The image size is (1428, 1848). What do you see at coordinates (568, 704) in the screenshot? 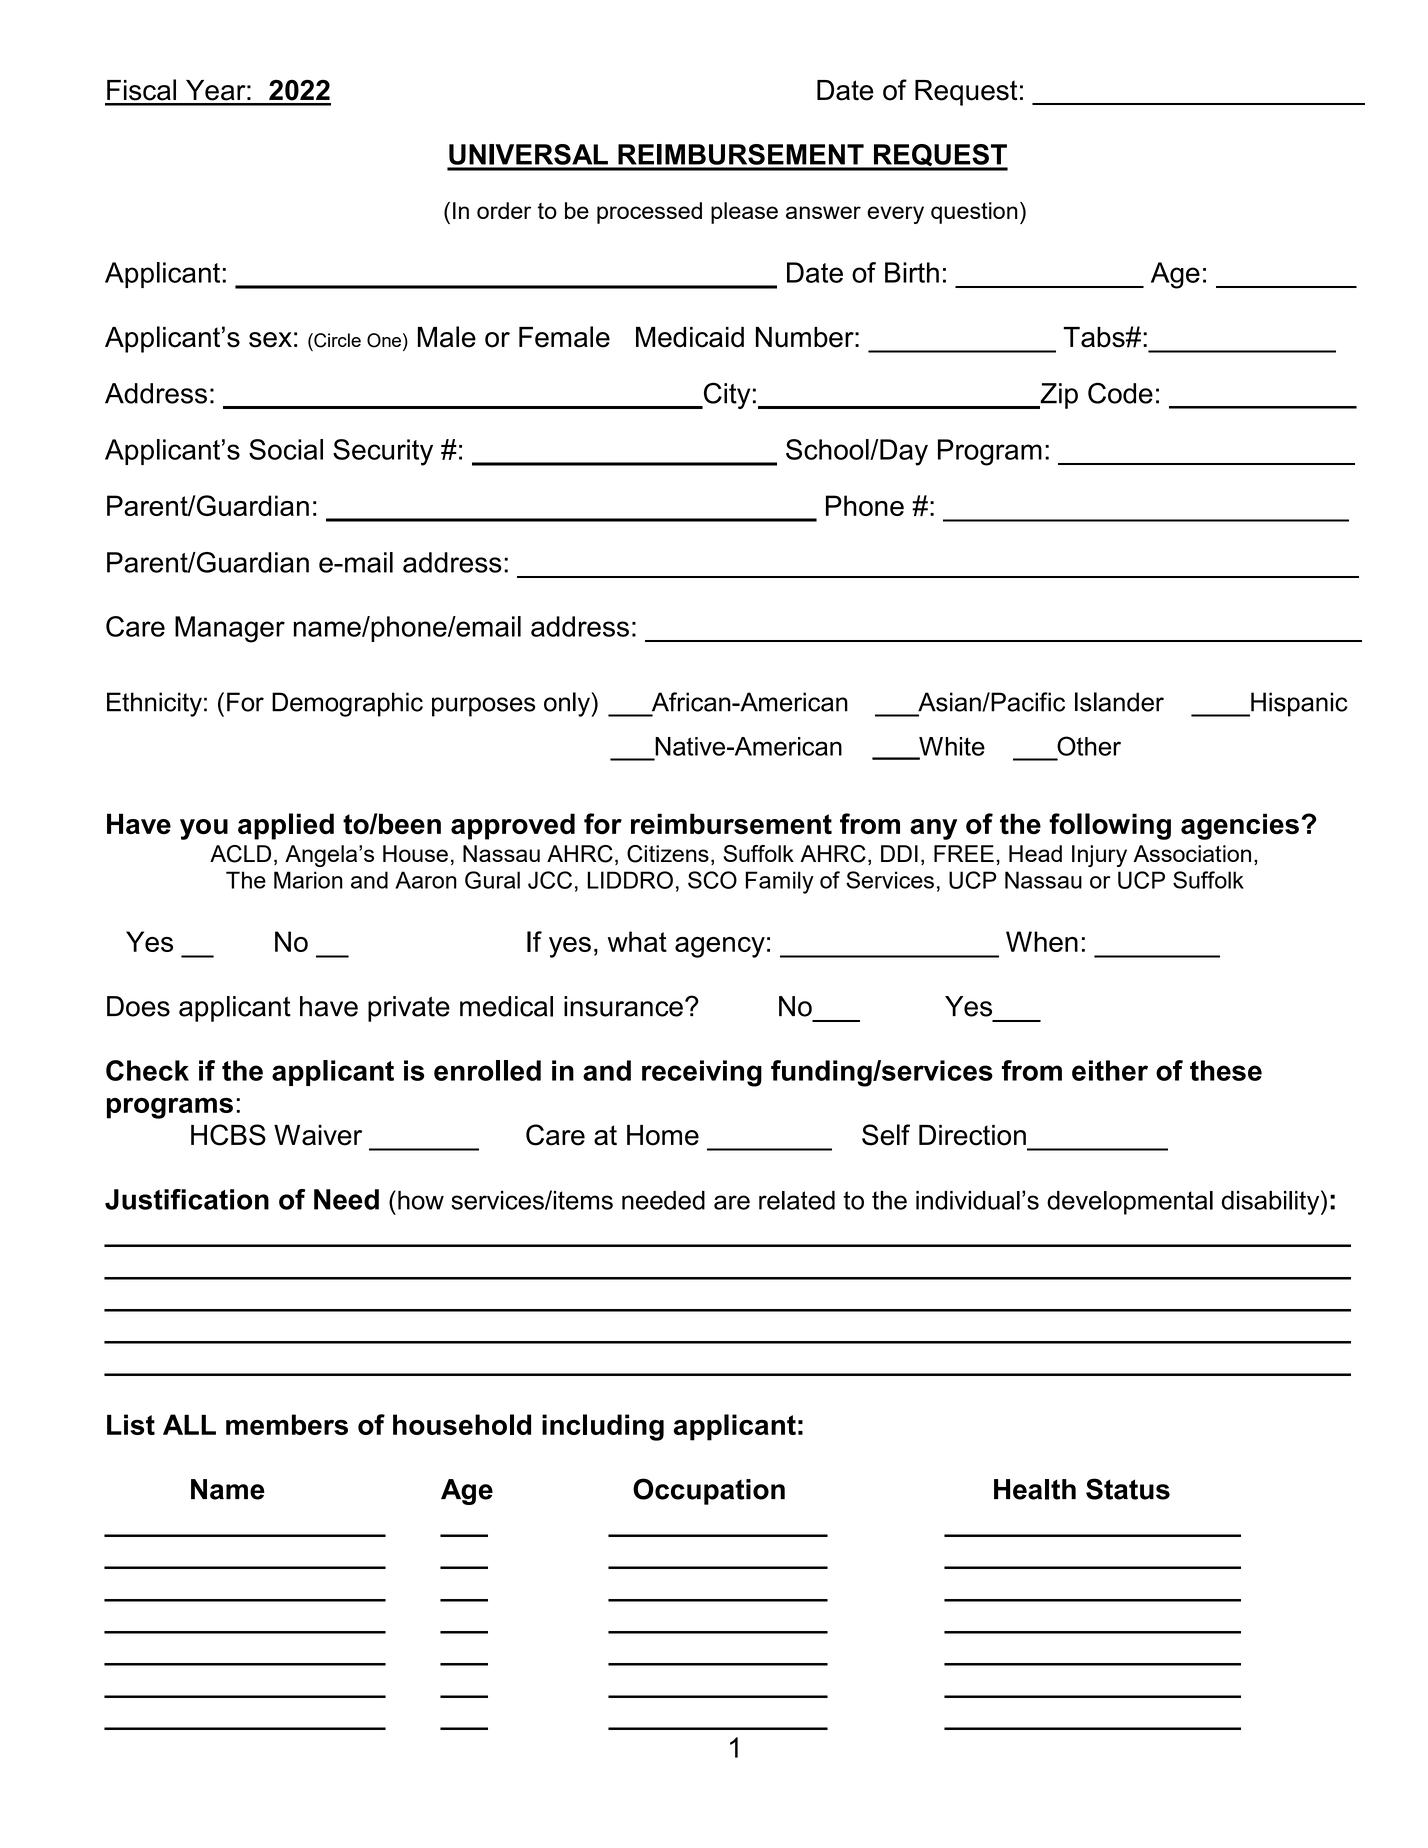
I see `only` at bounding box center [568, 704].
